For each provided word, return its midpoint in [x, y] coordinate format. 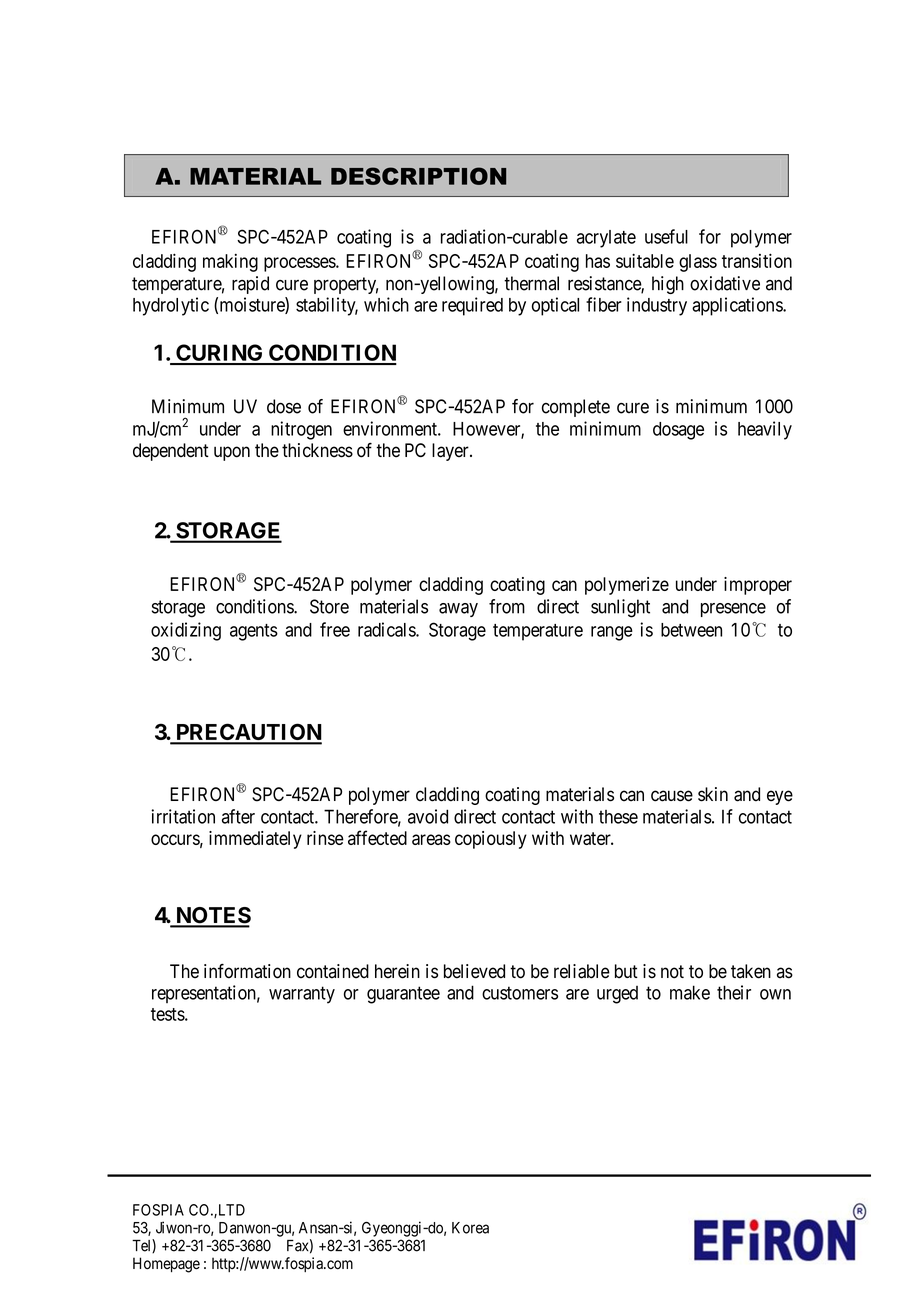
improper [758, 586]
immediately [255, 840]
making [230, 263]
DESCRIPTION [418, 176]
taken [751, 971]
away [458, 610]
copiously [491, 840]
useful [666, 236]
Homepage [166, 1265]
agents [254, 632]
